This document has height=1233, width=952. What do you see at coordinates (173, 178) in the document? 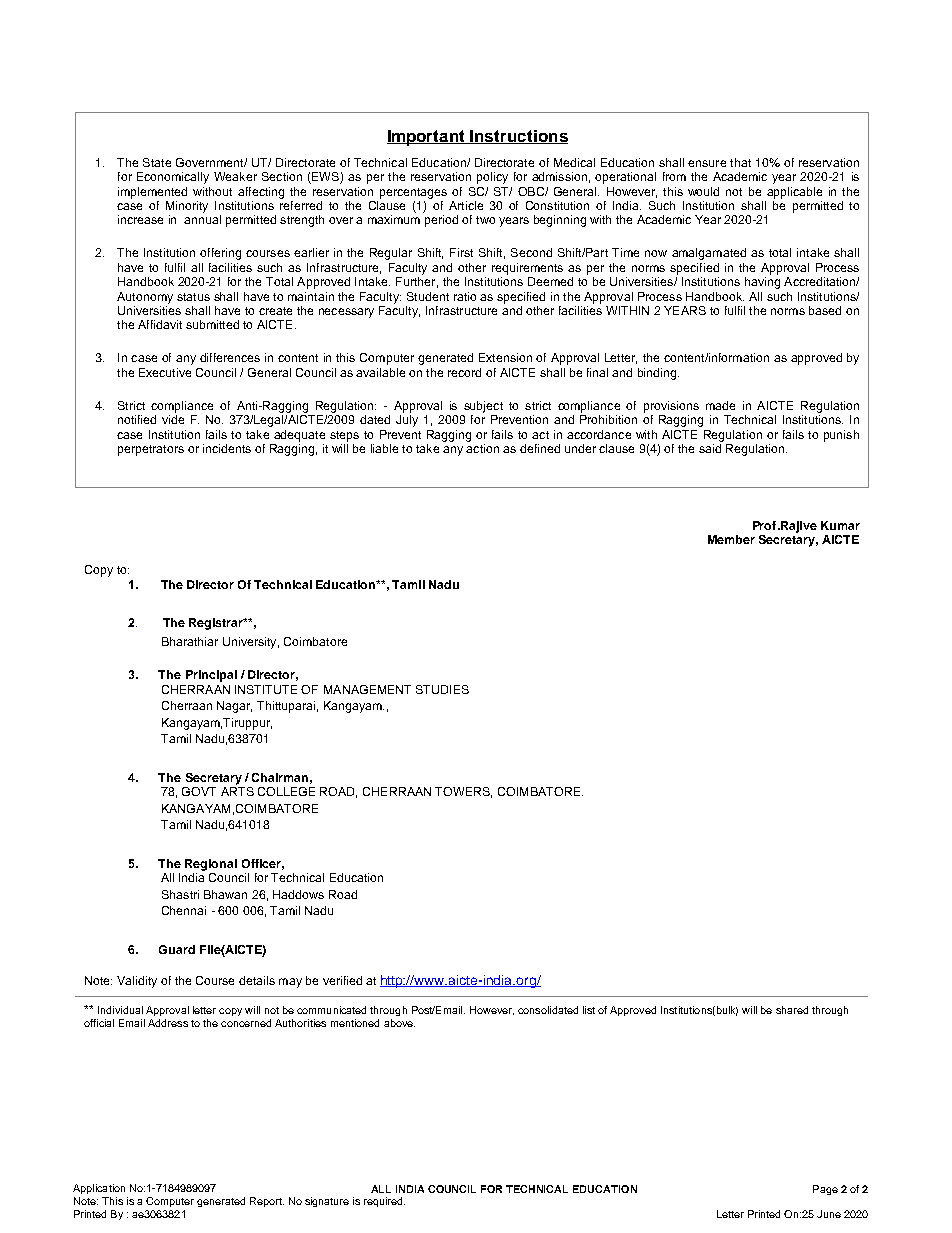
I see `Economically` at bounding box center [173, 178].
